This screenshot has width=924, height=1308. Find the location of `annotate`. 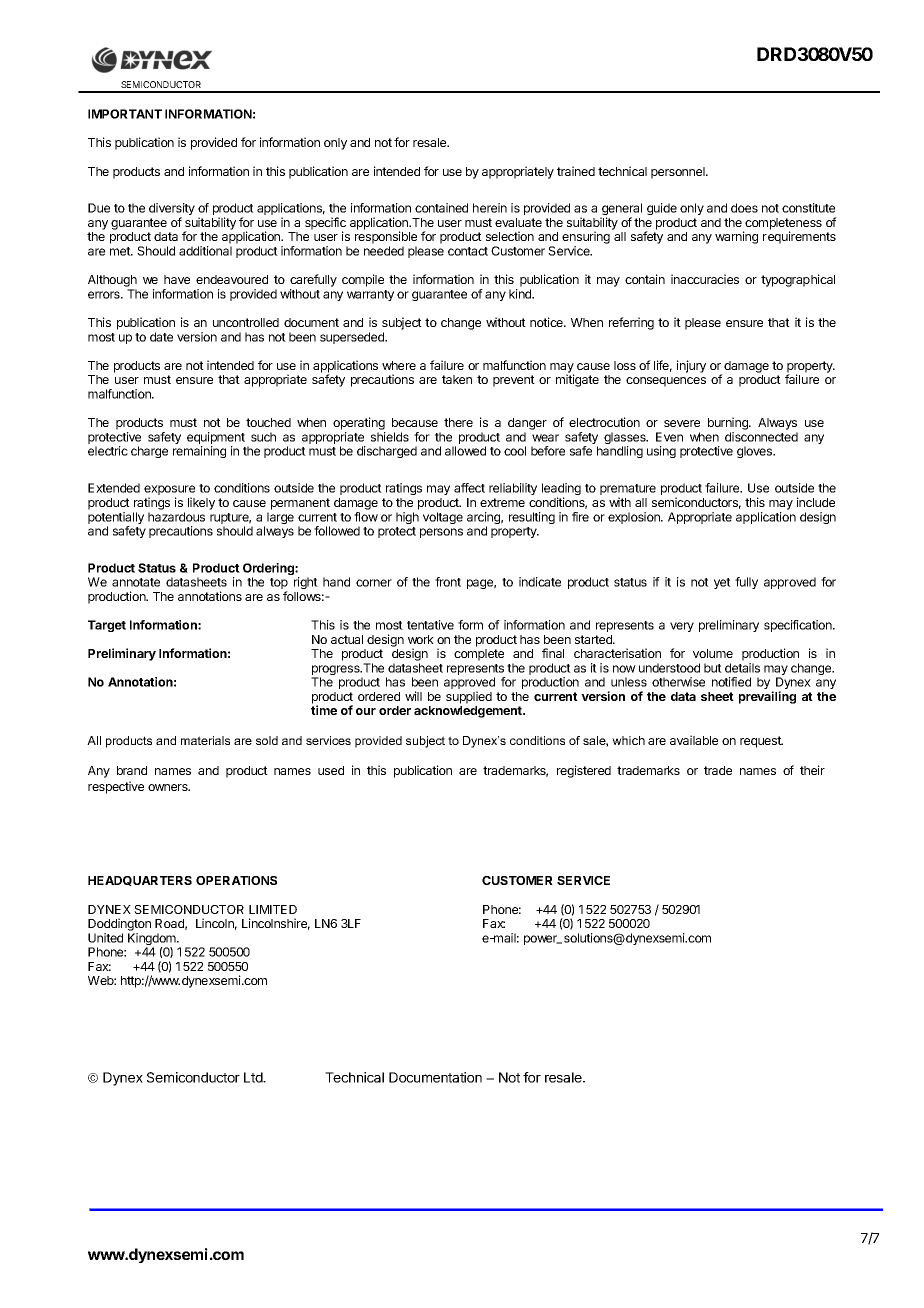

annotate is located at coordinates (136, 582).
